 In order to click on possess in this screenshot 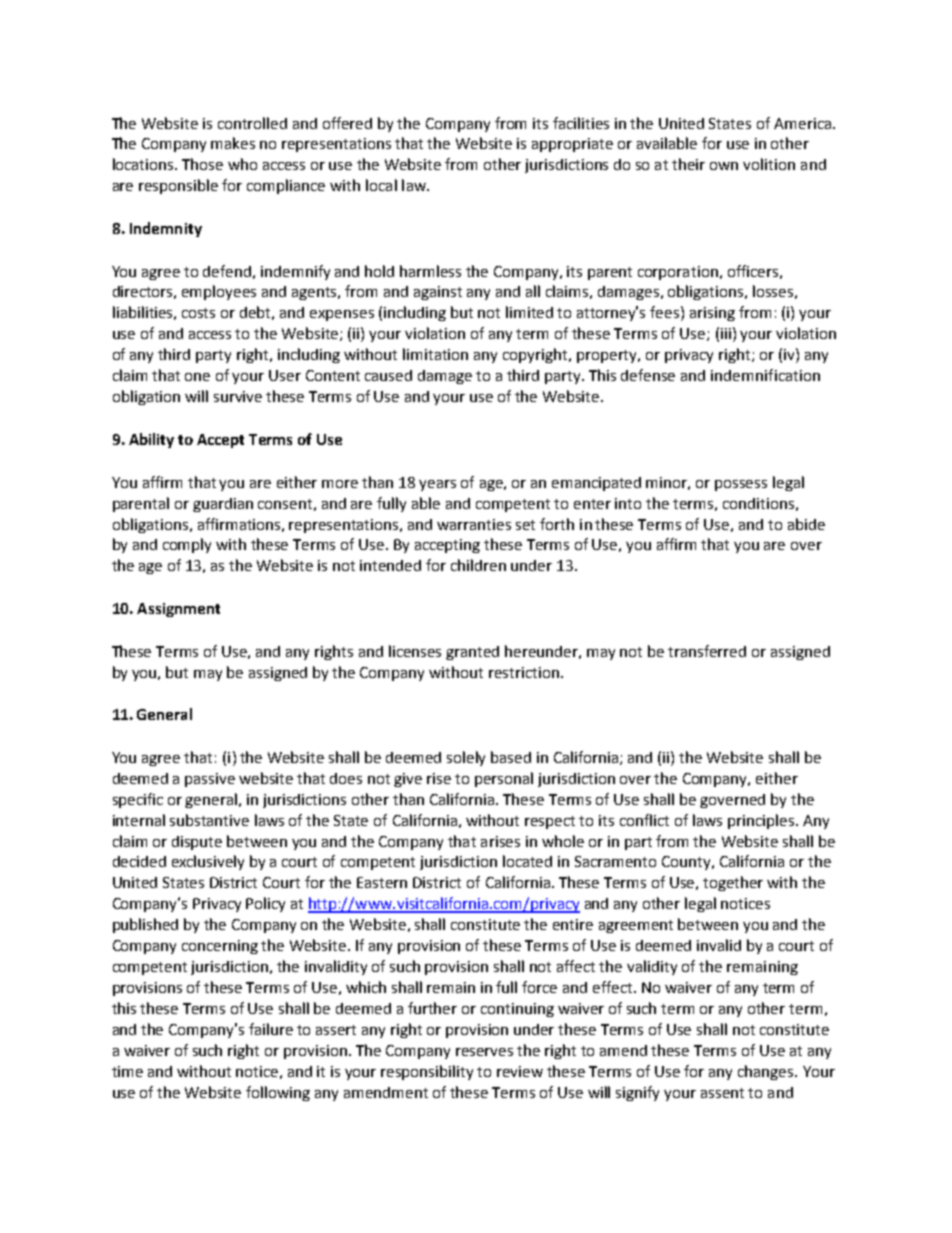, I will do `click(741, 485)`.
